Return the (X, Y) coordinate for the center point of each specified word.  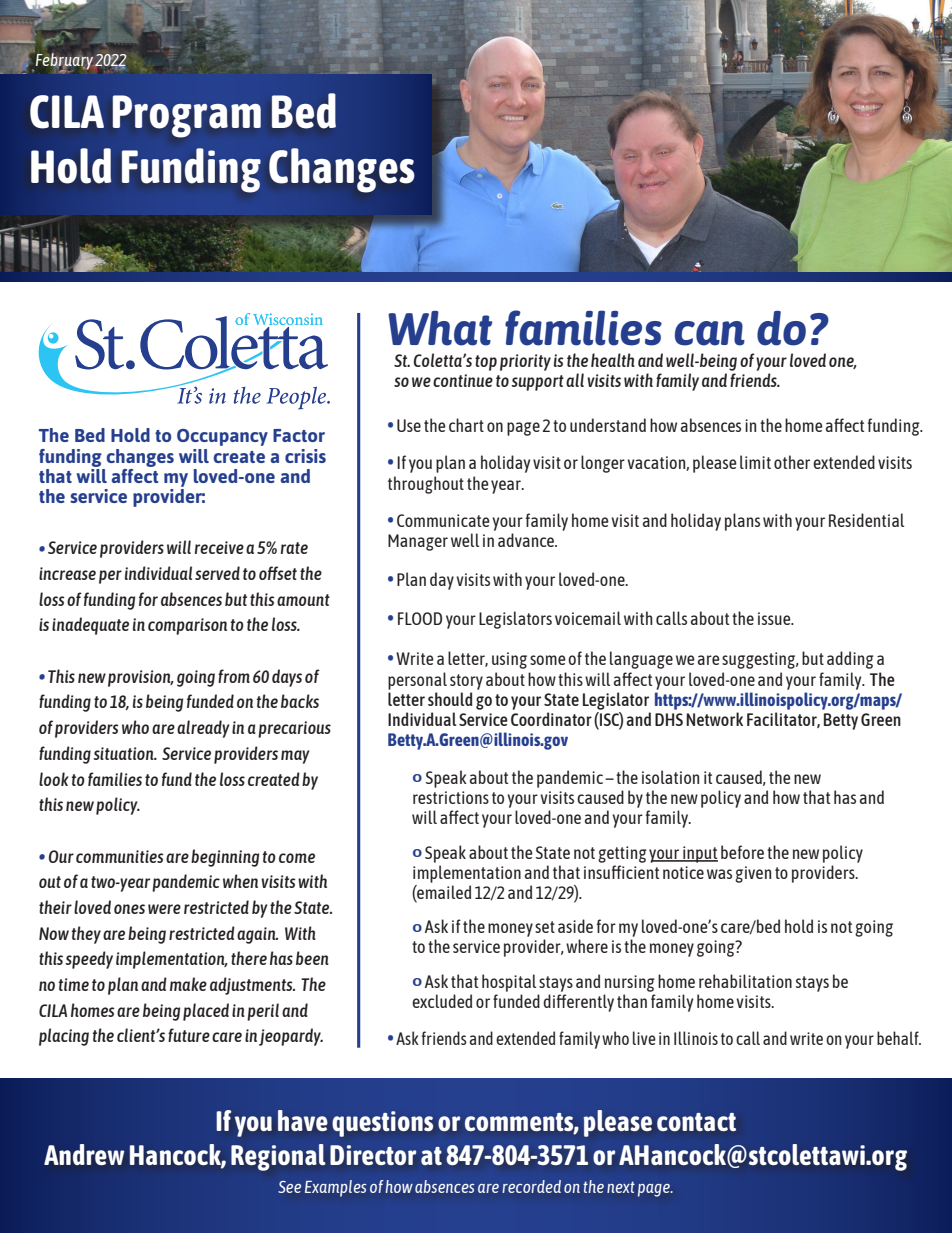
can (710, 333)
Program (187, 116)
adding (850, 660)
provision (140, 678)
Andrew (84, 1154)
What (440, 328)
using (509, 660)
